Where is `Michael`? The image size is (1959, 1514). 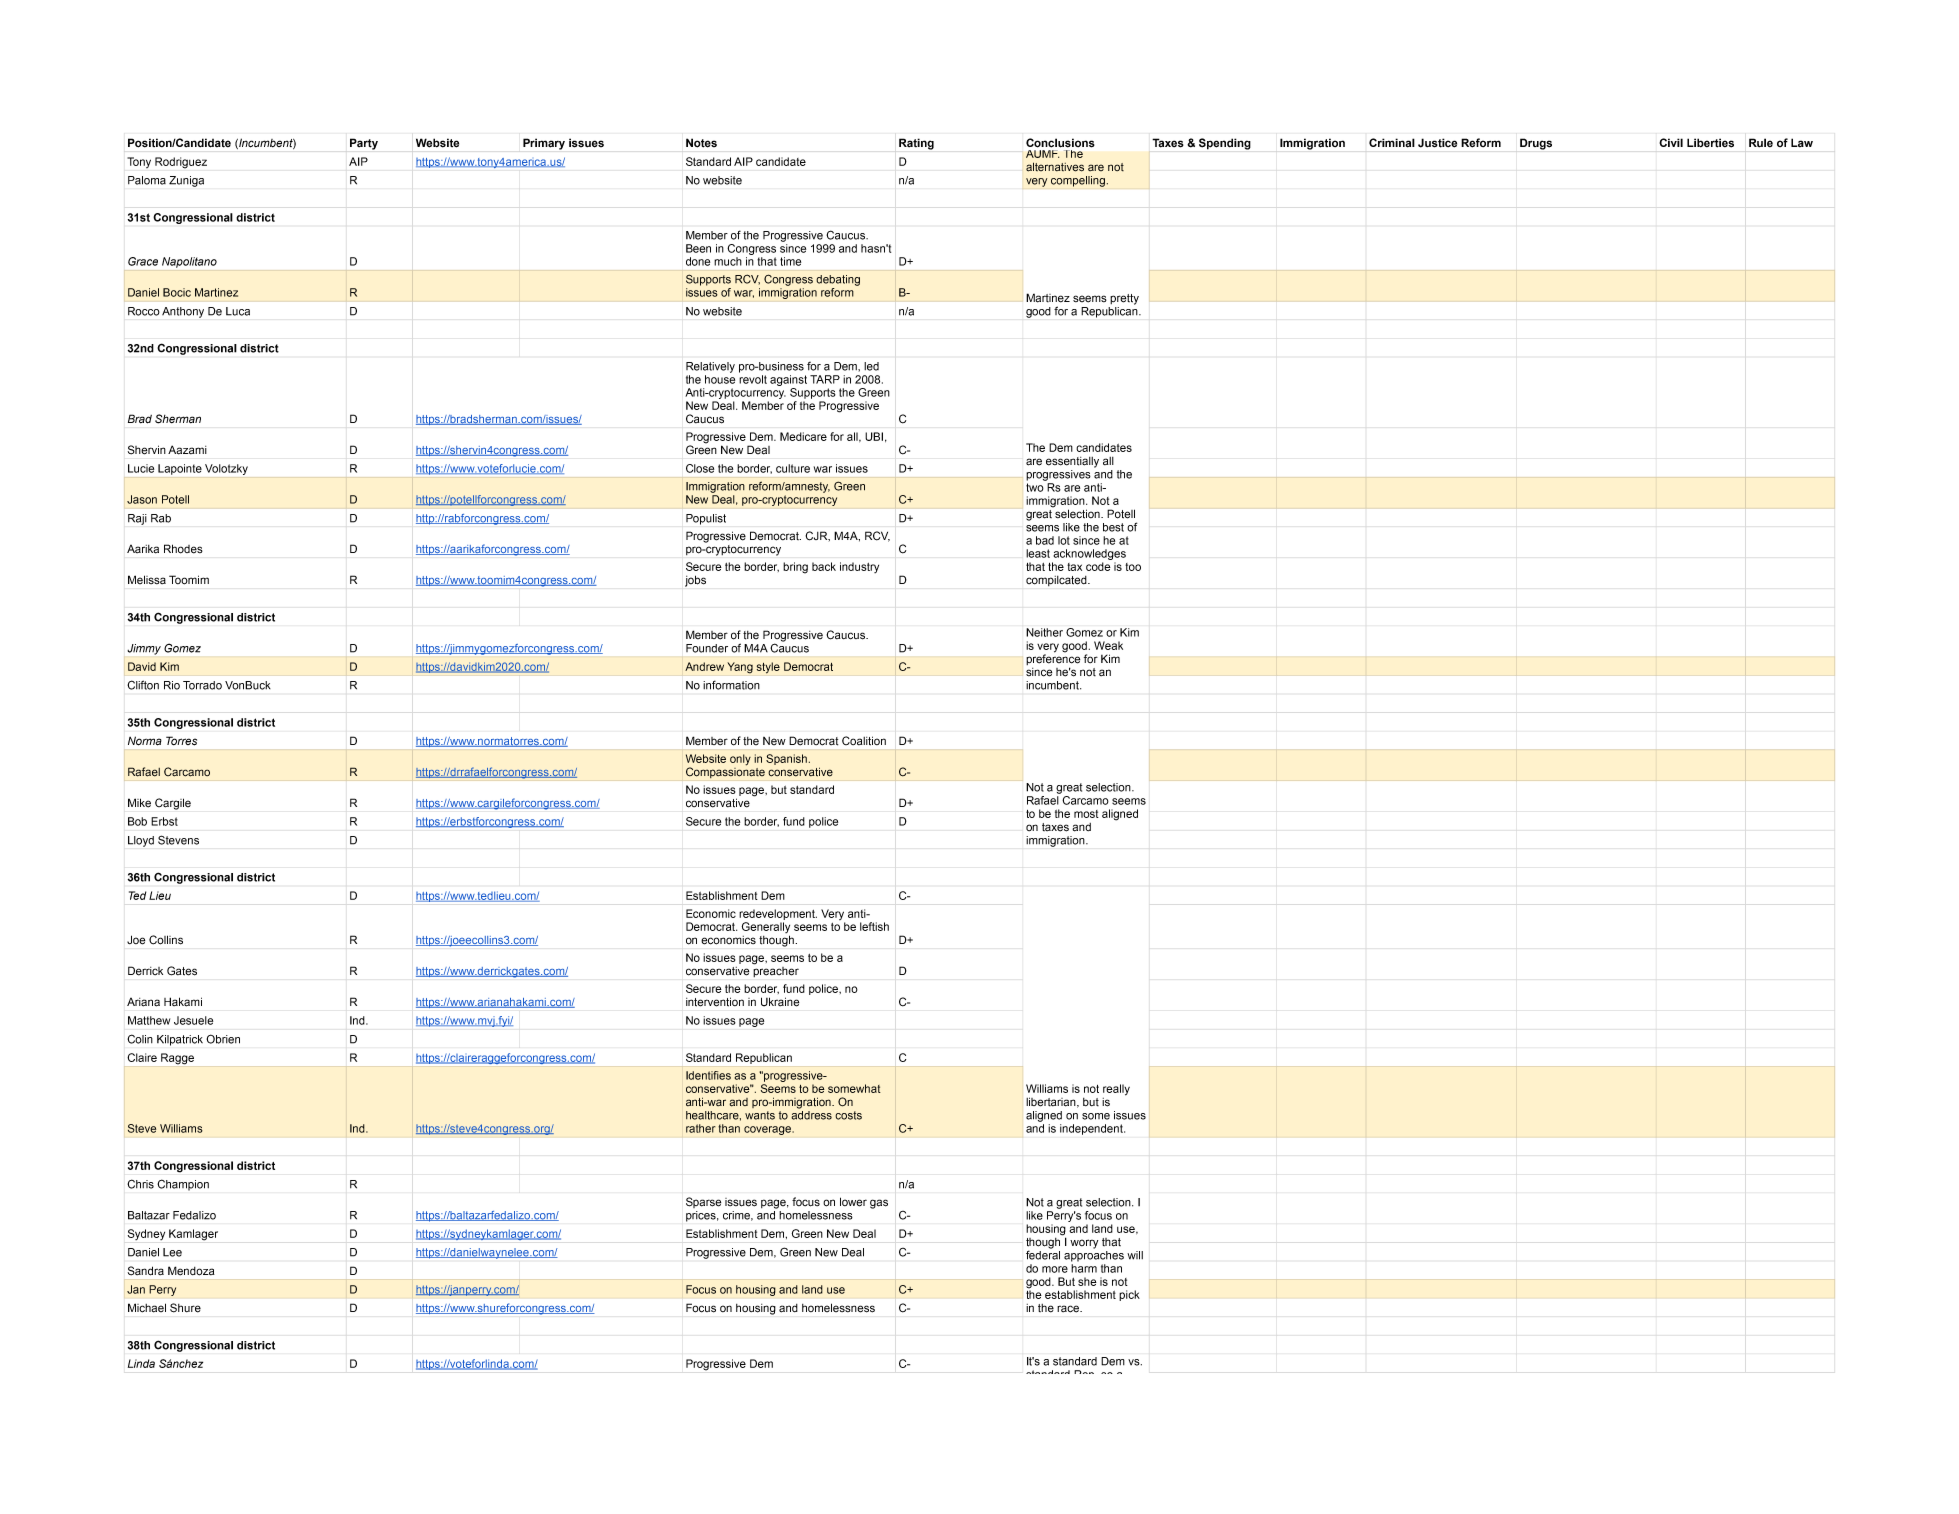
Michael is located at coordinates (147, 1308).
